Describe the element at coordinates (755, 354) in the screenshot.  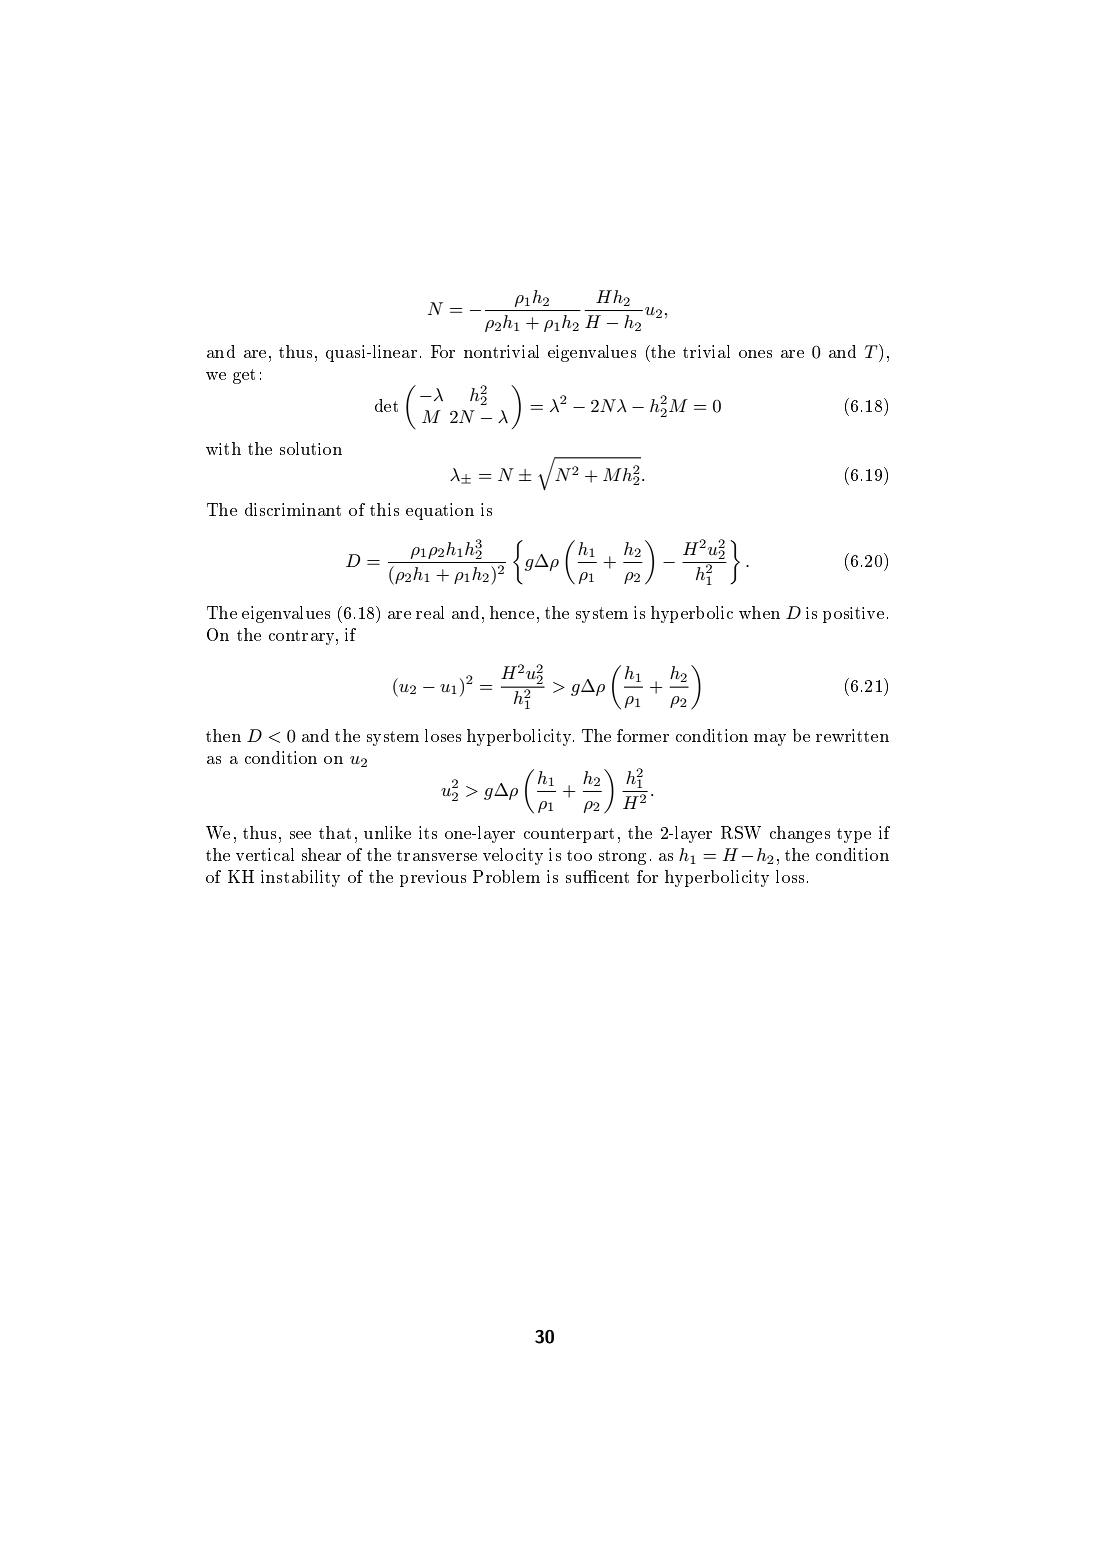
I see `ones` at that location.
